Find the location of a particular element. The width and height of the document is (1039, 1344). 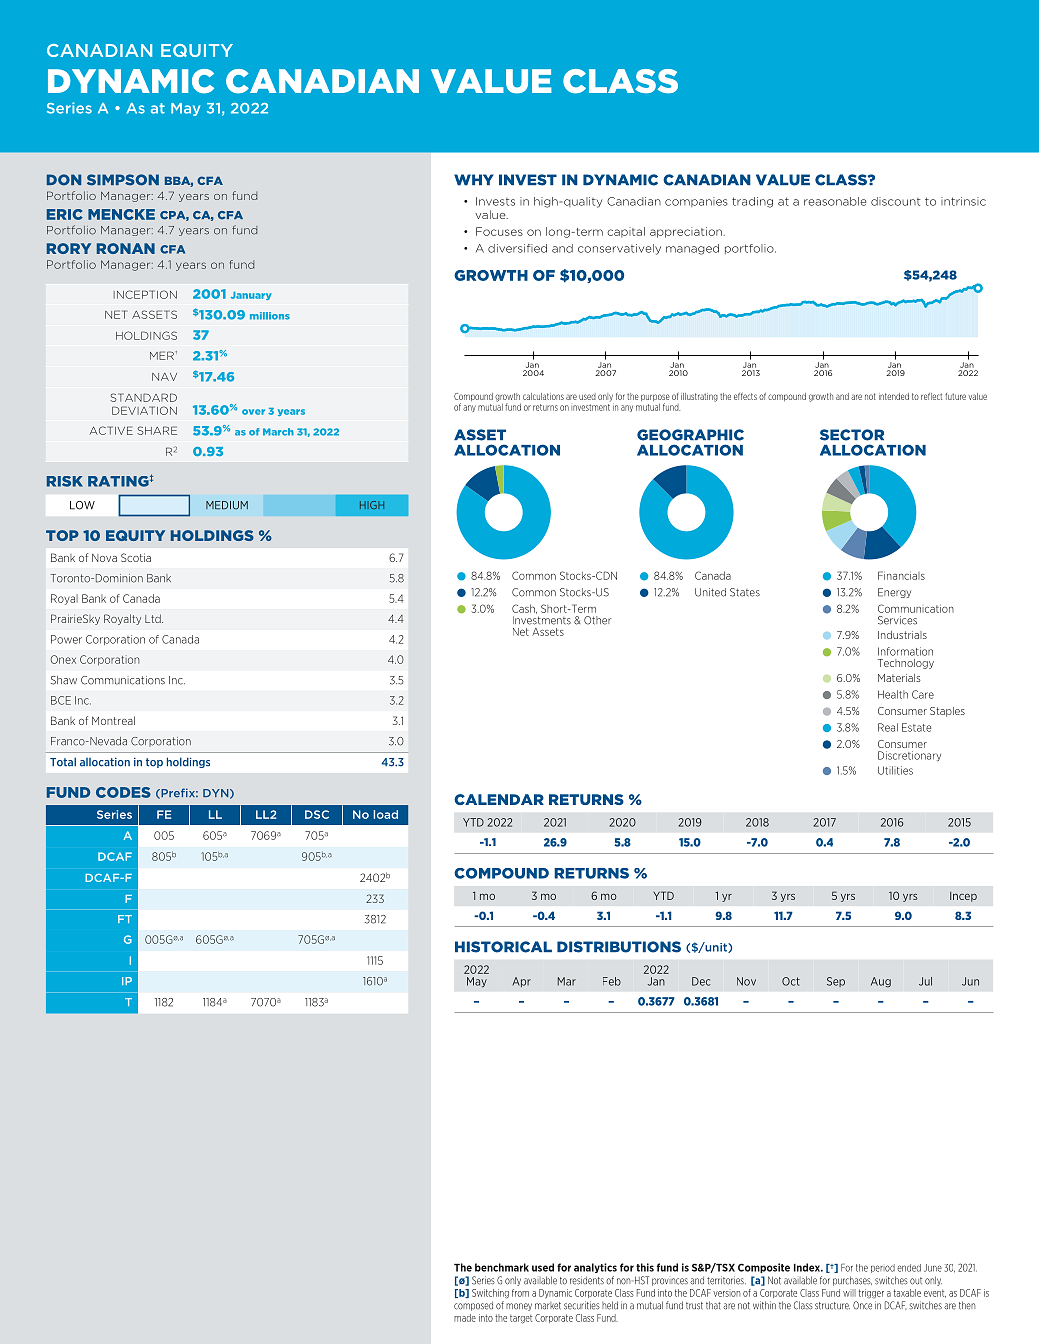

HISTORICAL is located at coordinates (503, 947).
